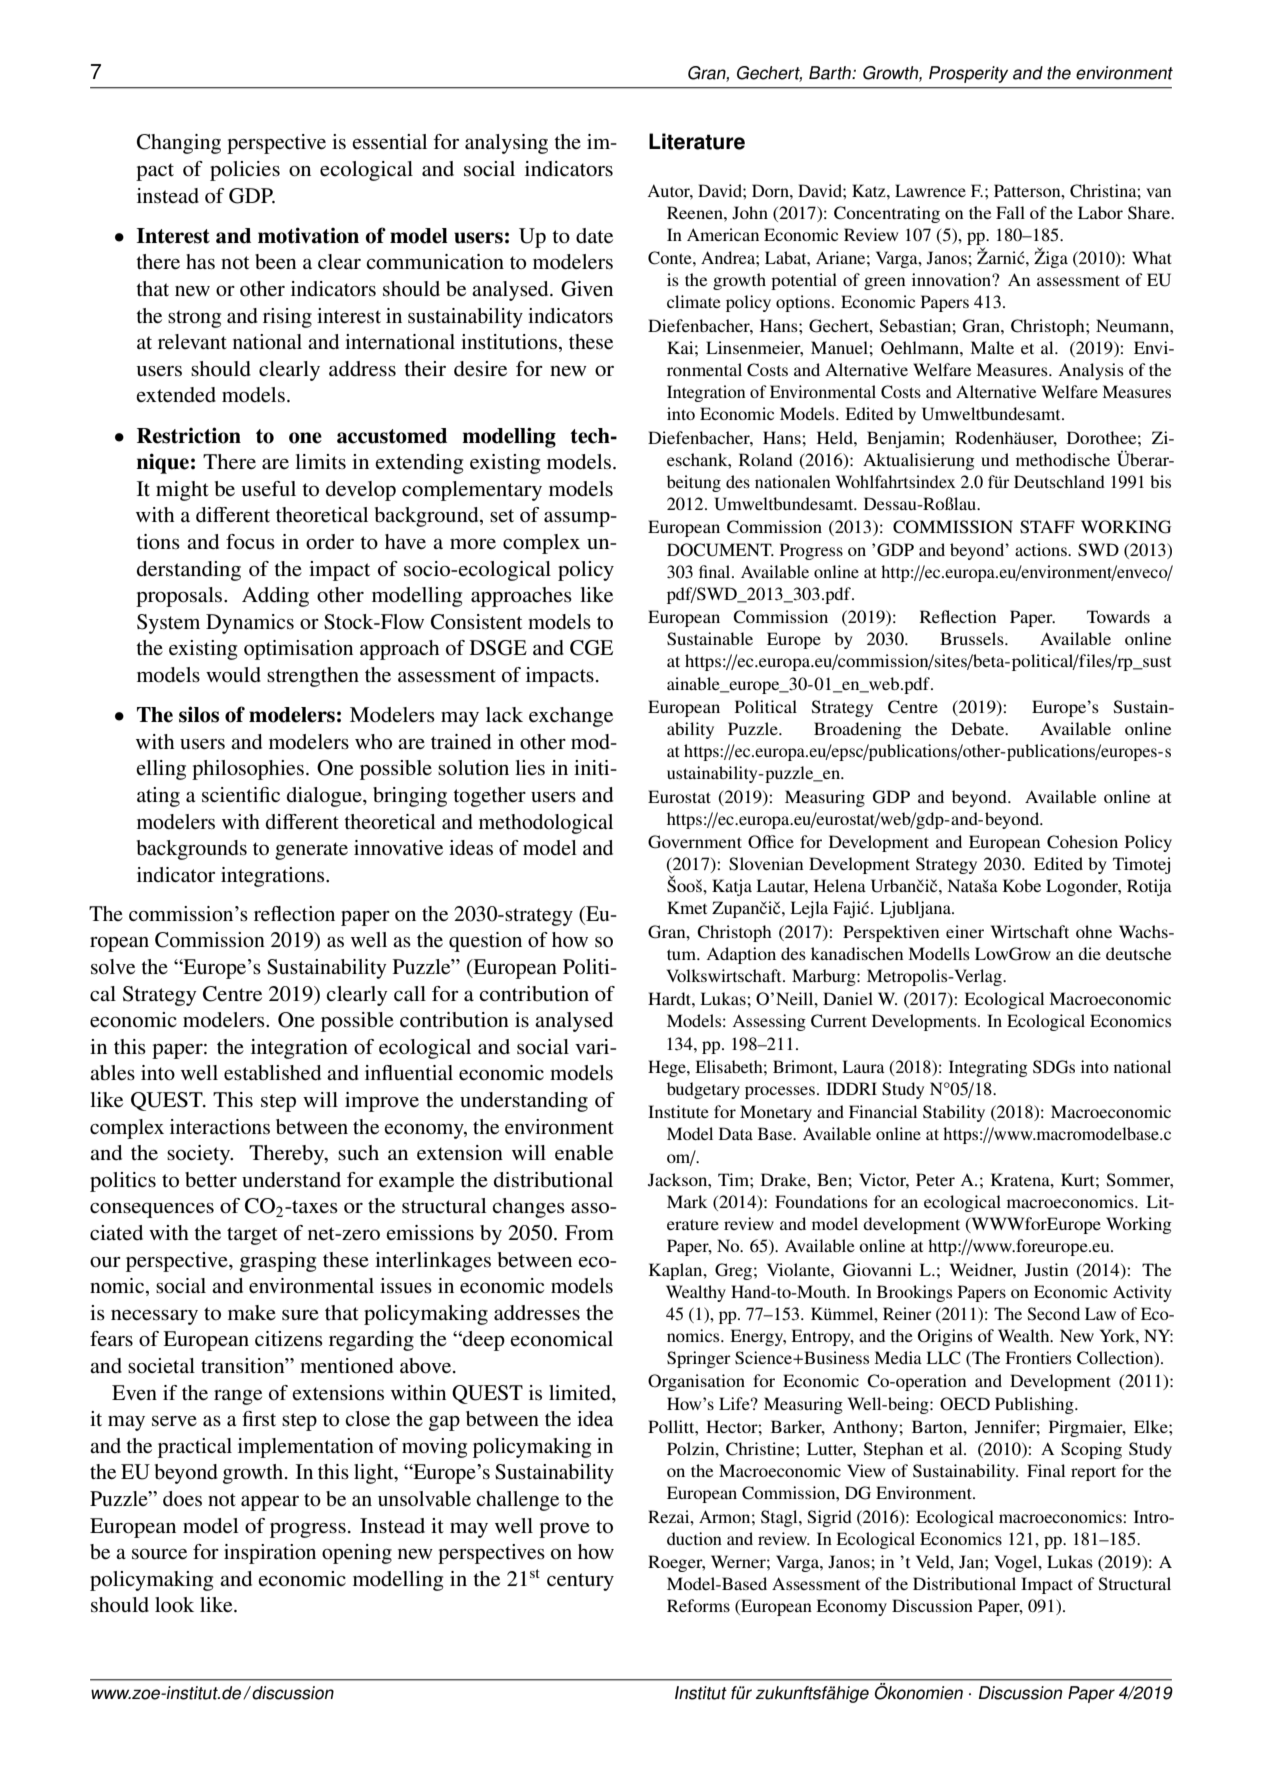  I want to click on Prosperity, so click(968, 74).
